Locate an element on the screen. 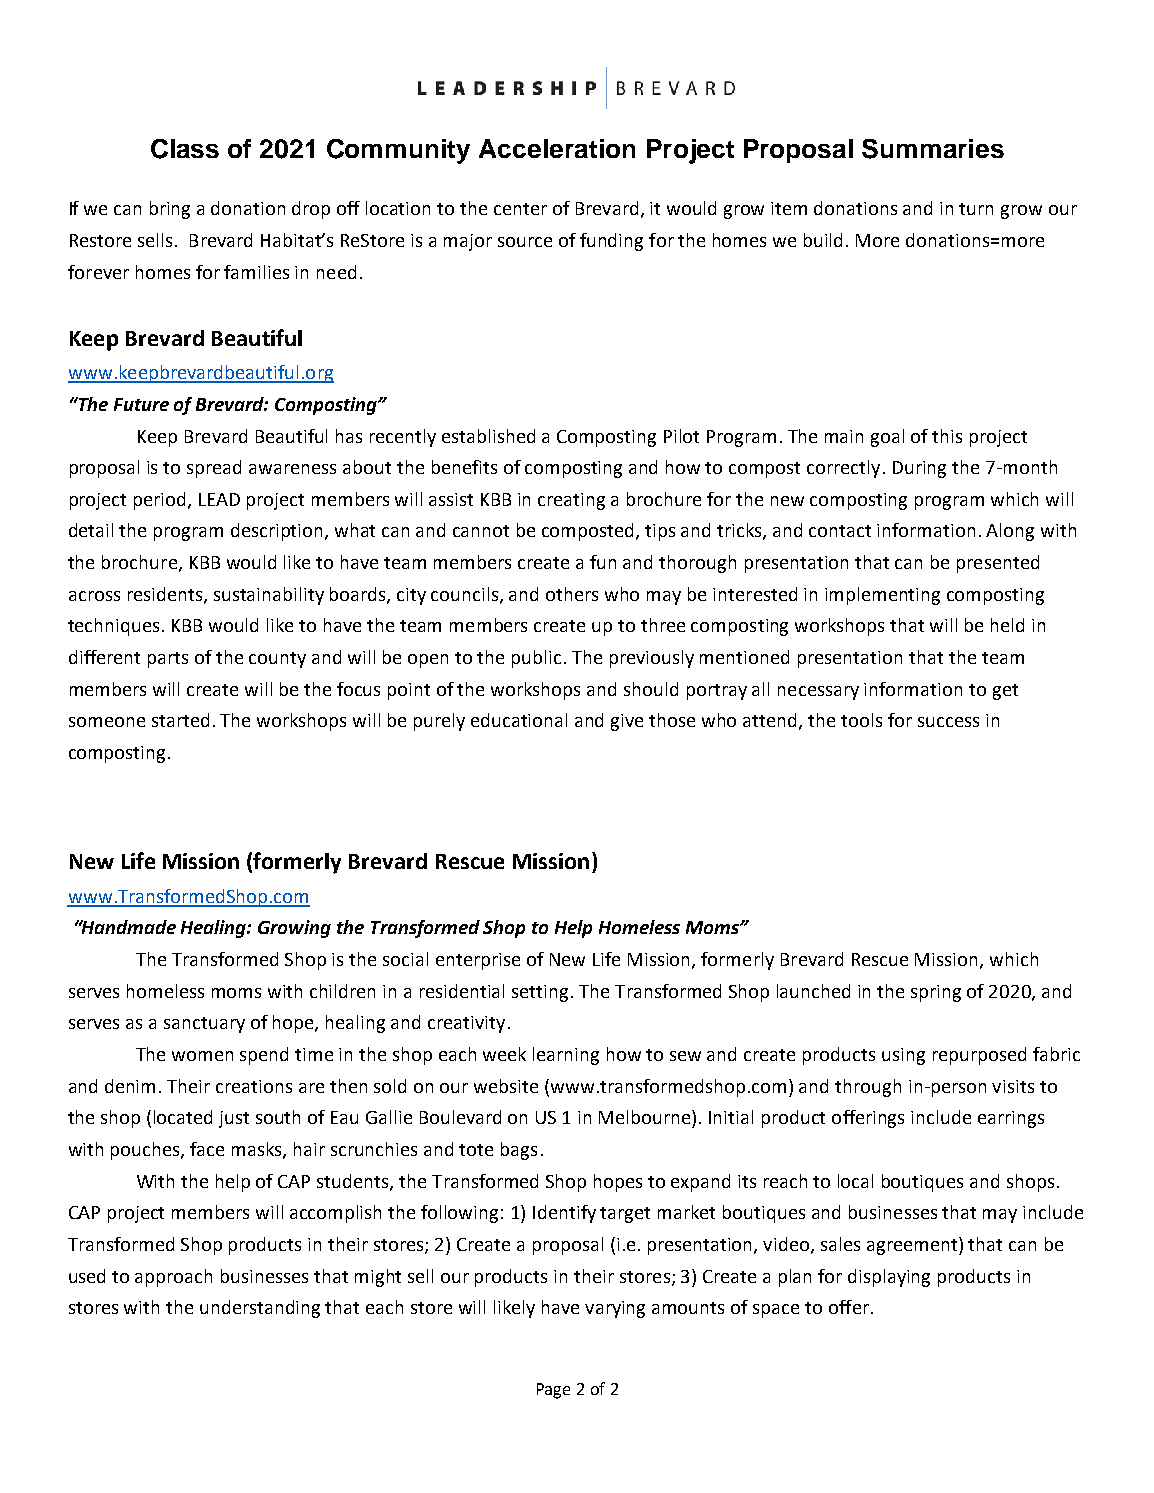 This screenshot has width=1154, height=1493. Page is located at coordinates (553, 1391).
